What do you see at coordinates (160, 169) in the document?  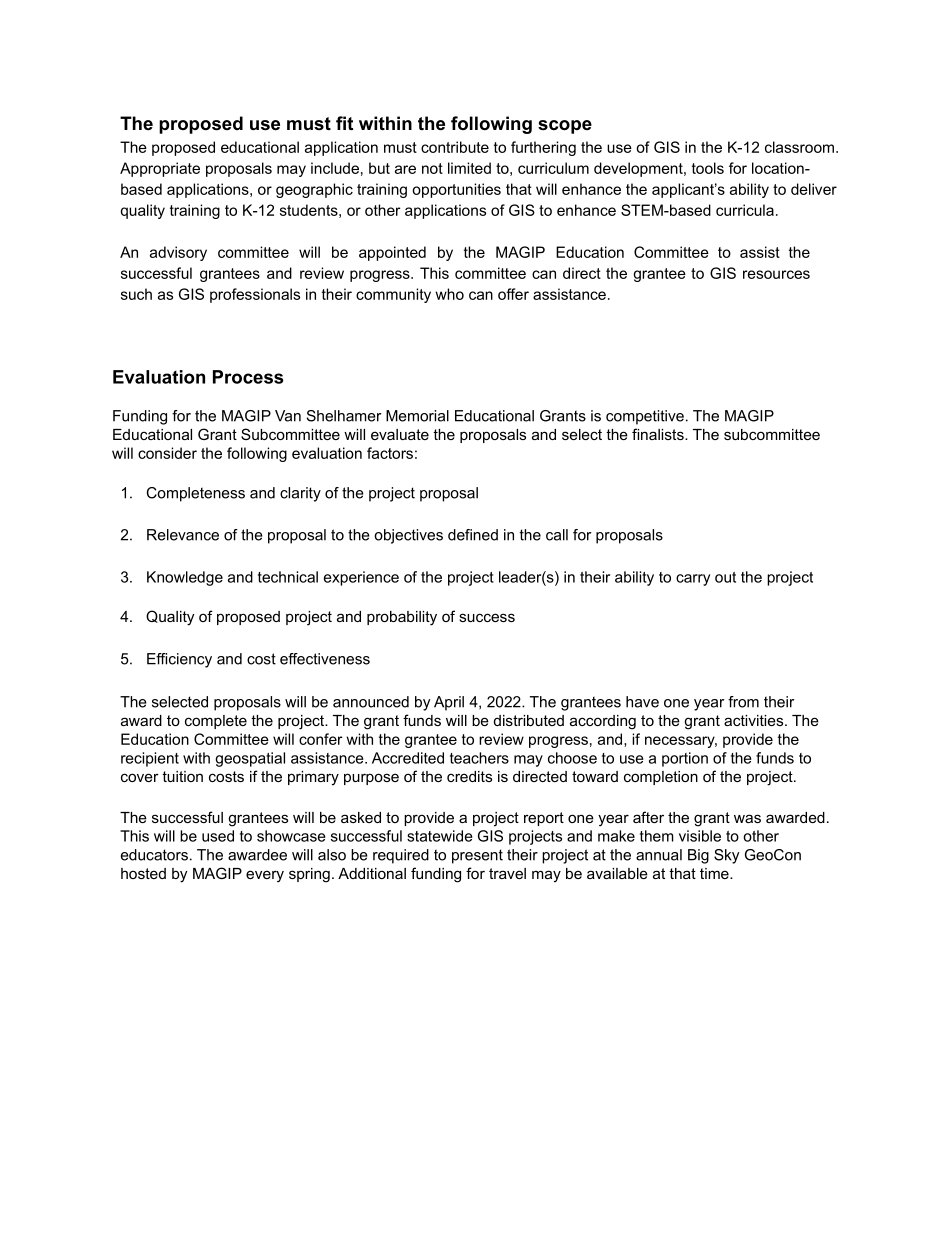 I see `Appropriate` at bounding box center [160, 169].
